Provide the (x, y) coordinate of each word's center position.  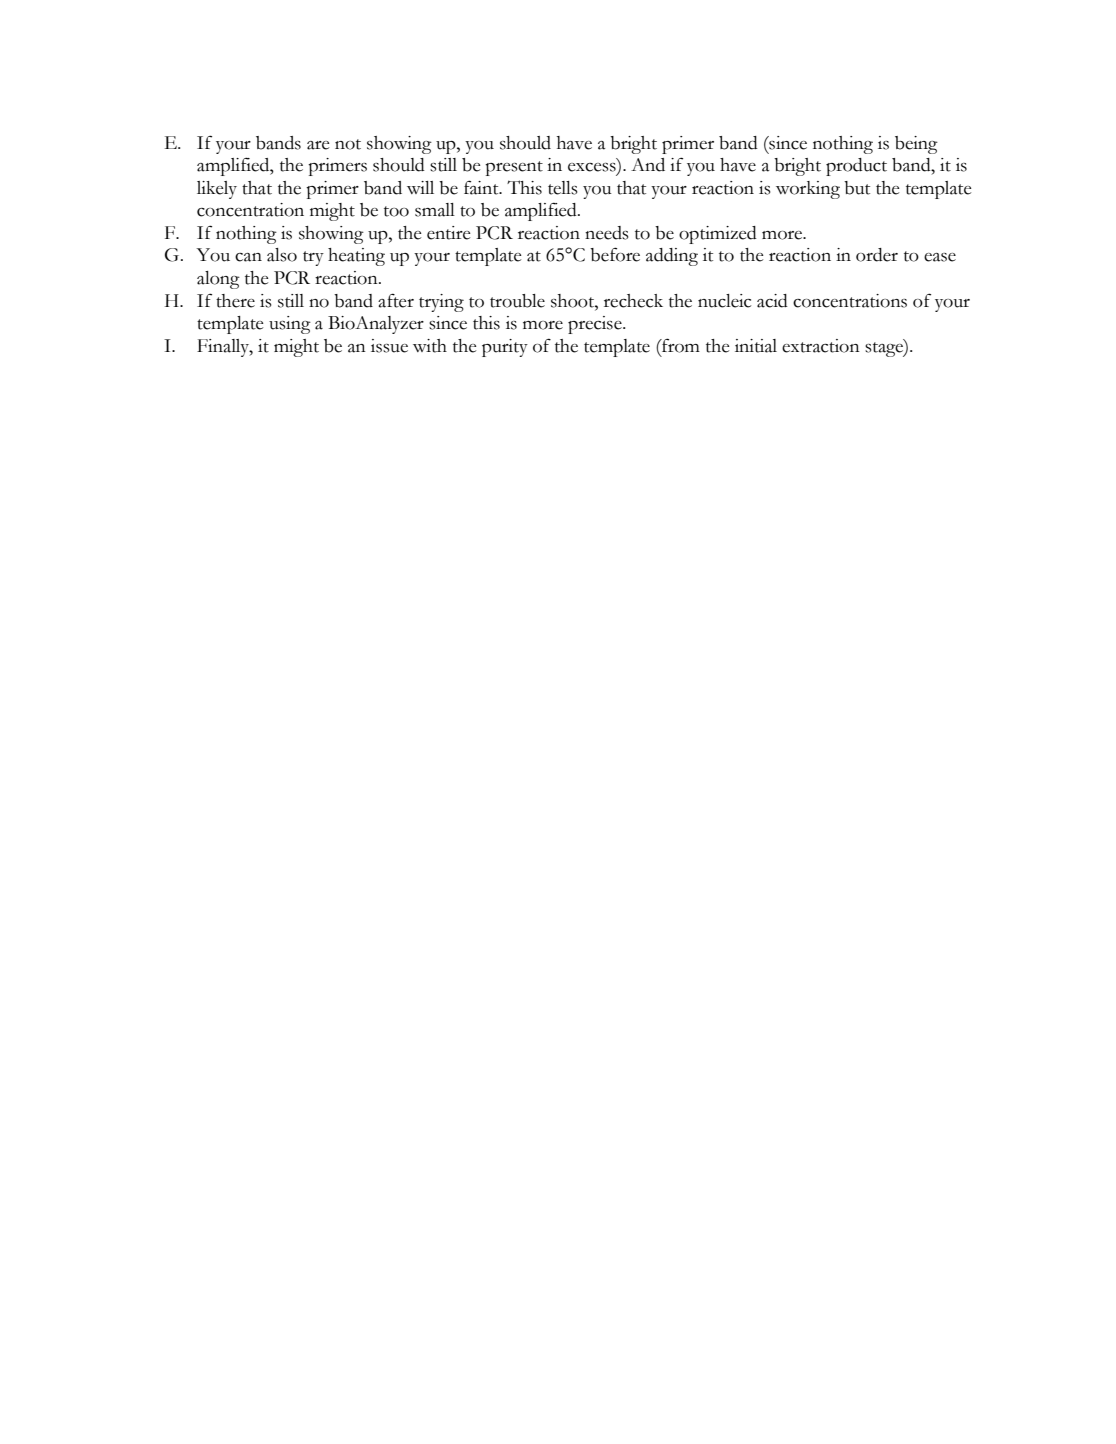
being (916, 145)
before (615, 254)
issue (389, 346)
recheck (633, 301)
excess (593, 168)
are (318, 145)
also (282, 255)
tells (562, 188)
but (857, 188)
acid (772, 301)
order (877, 255)
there (235, 301)
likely (217, 190)
